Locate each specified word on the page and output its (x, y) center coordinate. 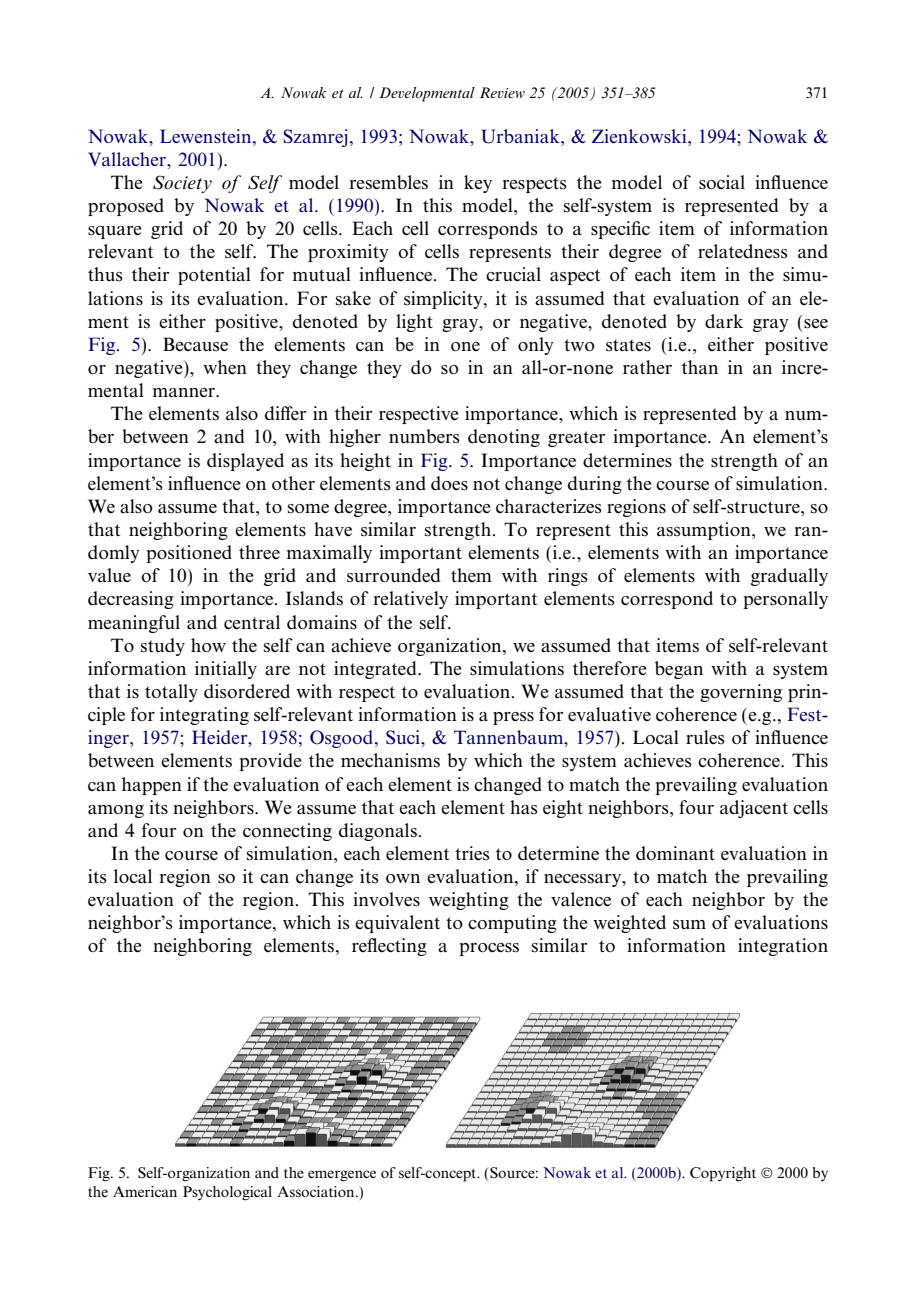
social (722, 182)
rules (705, 737)
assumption (705, 531)
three (259, 552)
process (489, 949)
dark (724, 321)
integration (783, 947)
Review (502, 92)
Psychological (227, 1193)
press (513, 718)
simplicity (444, 300)
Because (195, 344)
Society (182, 184)
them (471, 575)
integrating (204, 716)
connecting (287, 832)
